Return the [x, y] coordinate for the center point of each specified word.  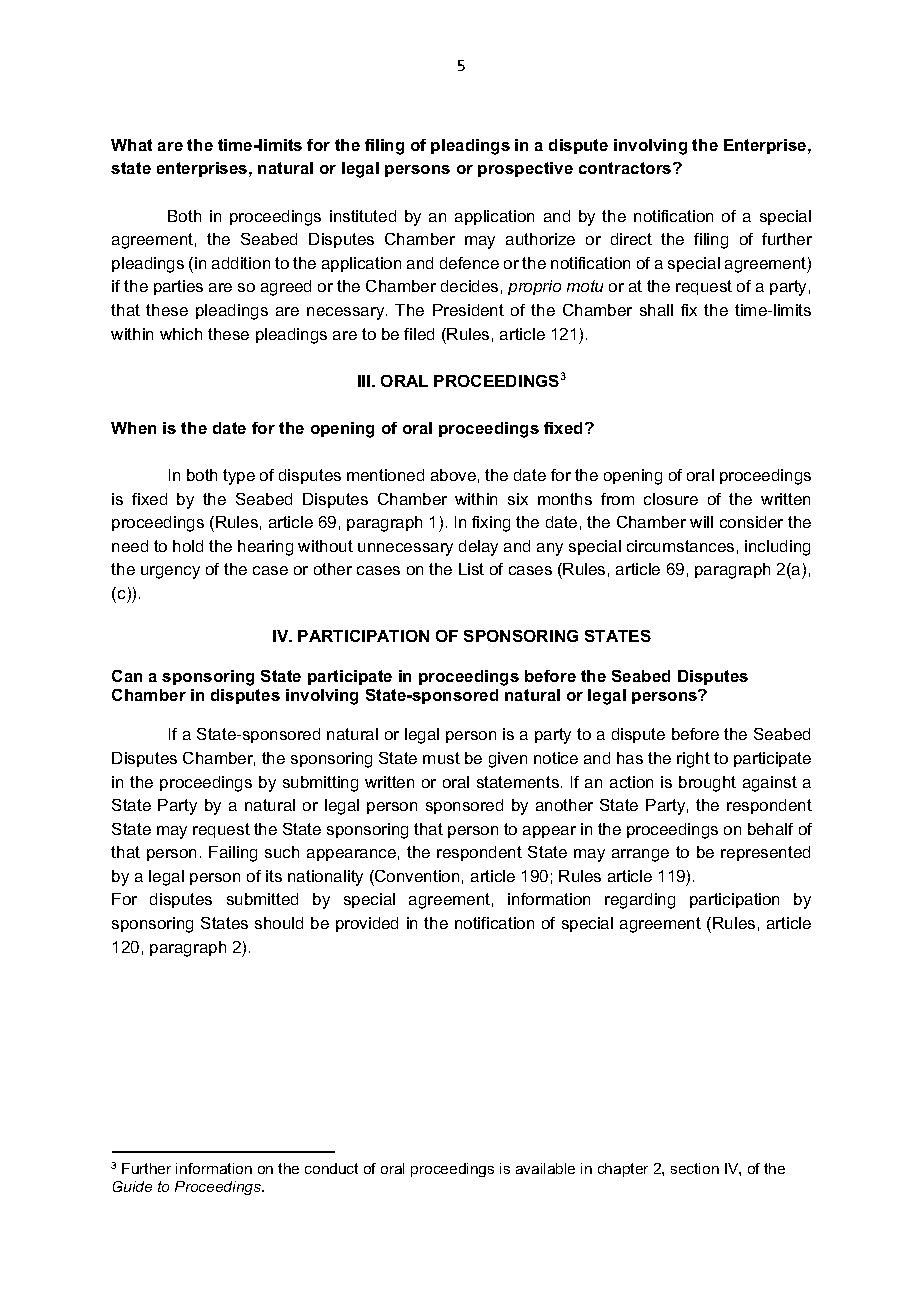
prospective [525, 169]
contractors [626, 168]
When [133, 428]
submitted [262, 899]
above [453, 475]
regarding [640, 901]
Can [127, 676]
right [693, 760]
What [131, 145]
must [441, 758]
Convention [416, 876]
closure [671, 499]
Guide [132, 1186]
